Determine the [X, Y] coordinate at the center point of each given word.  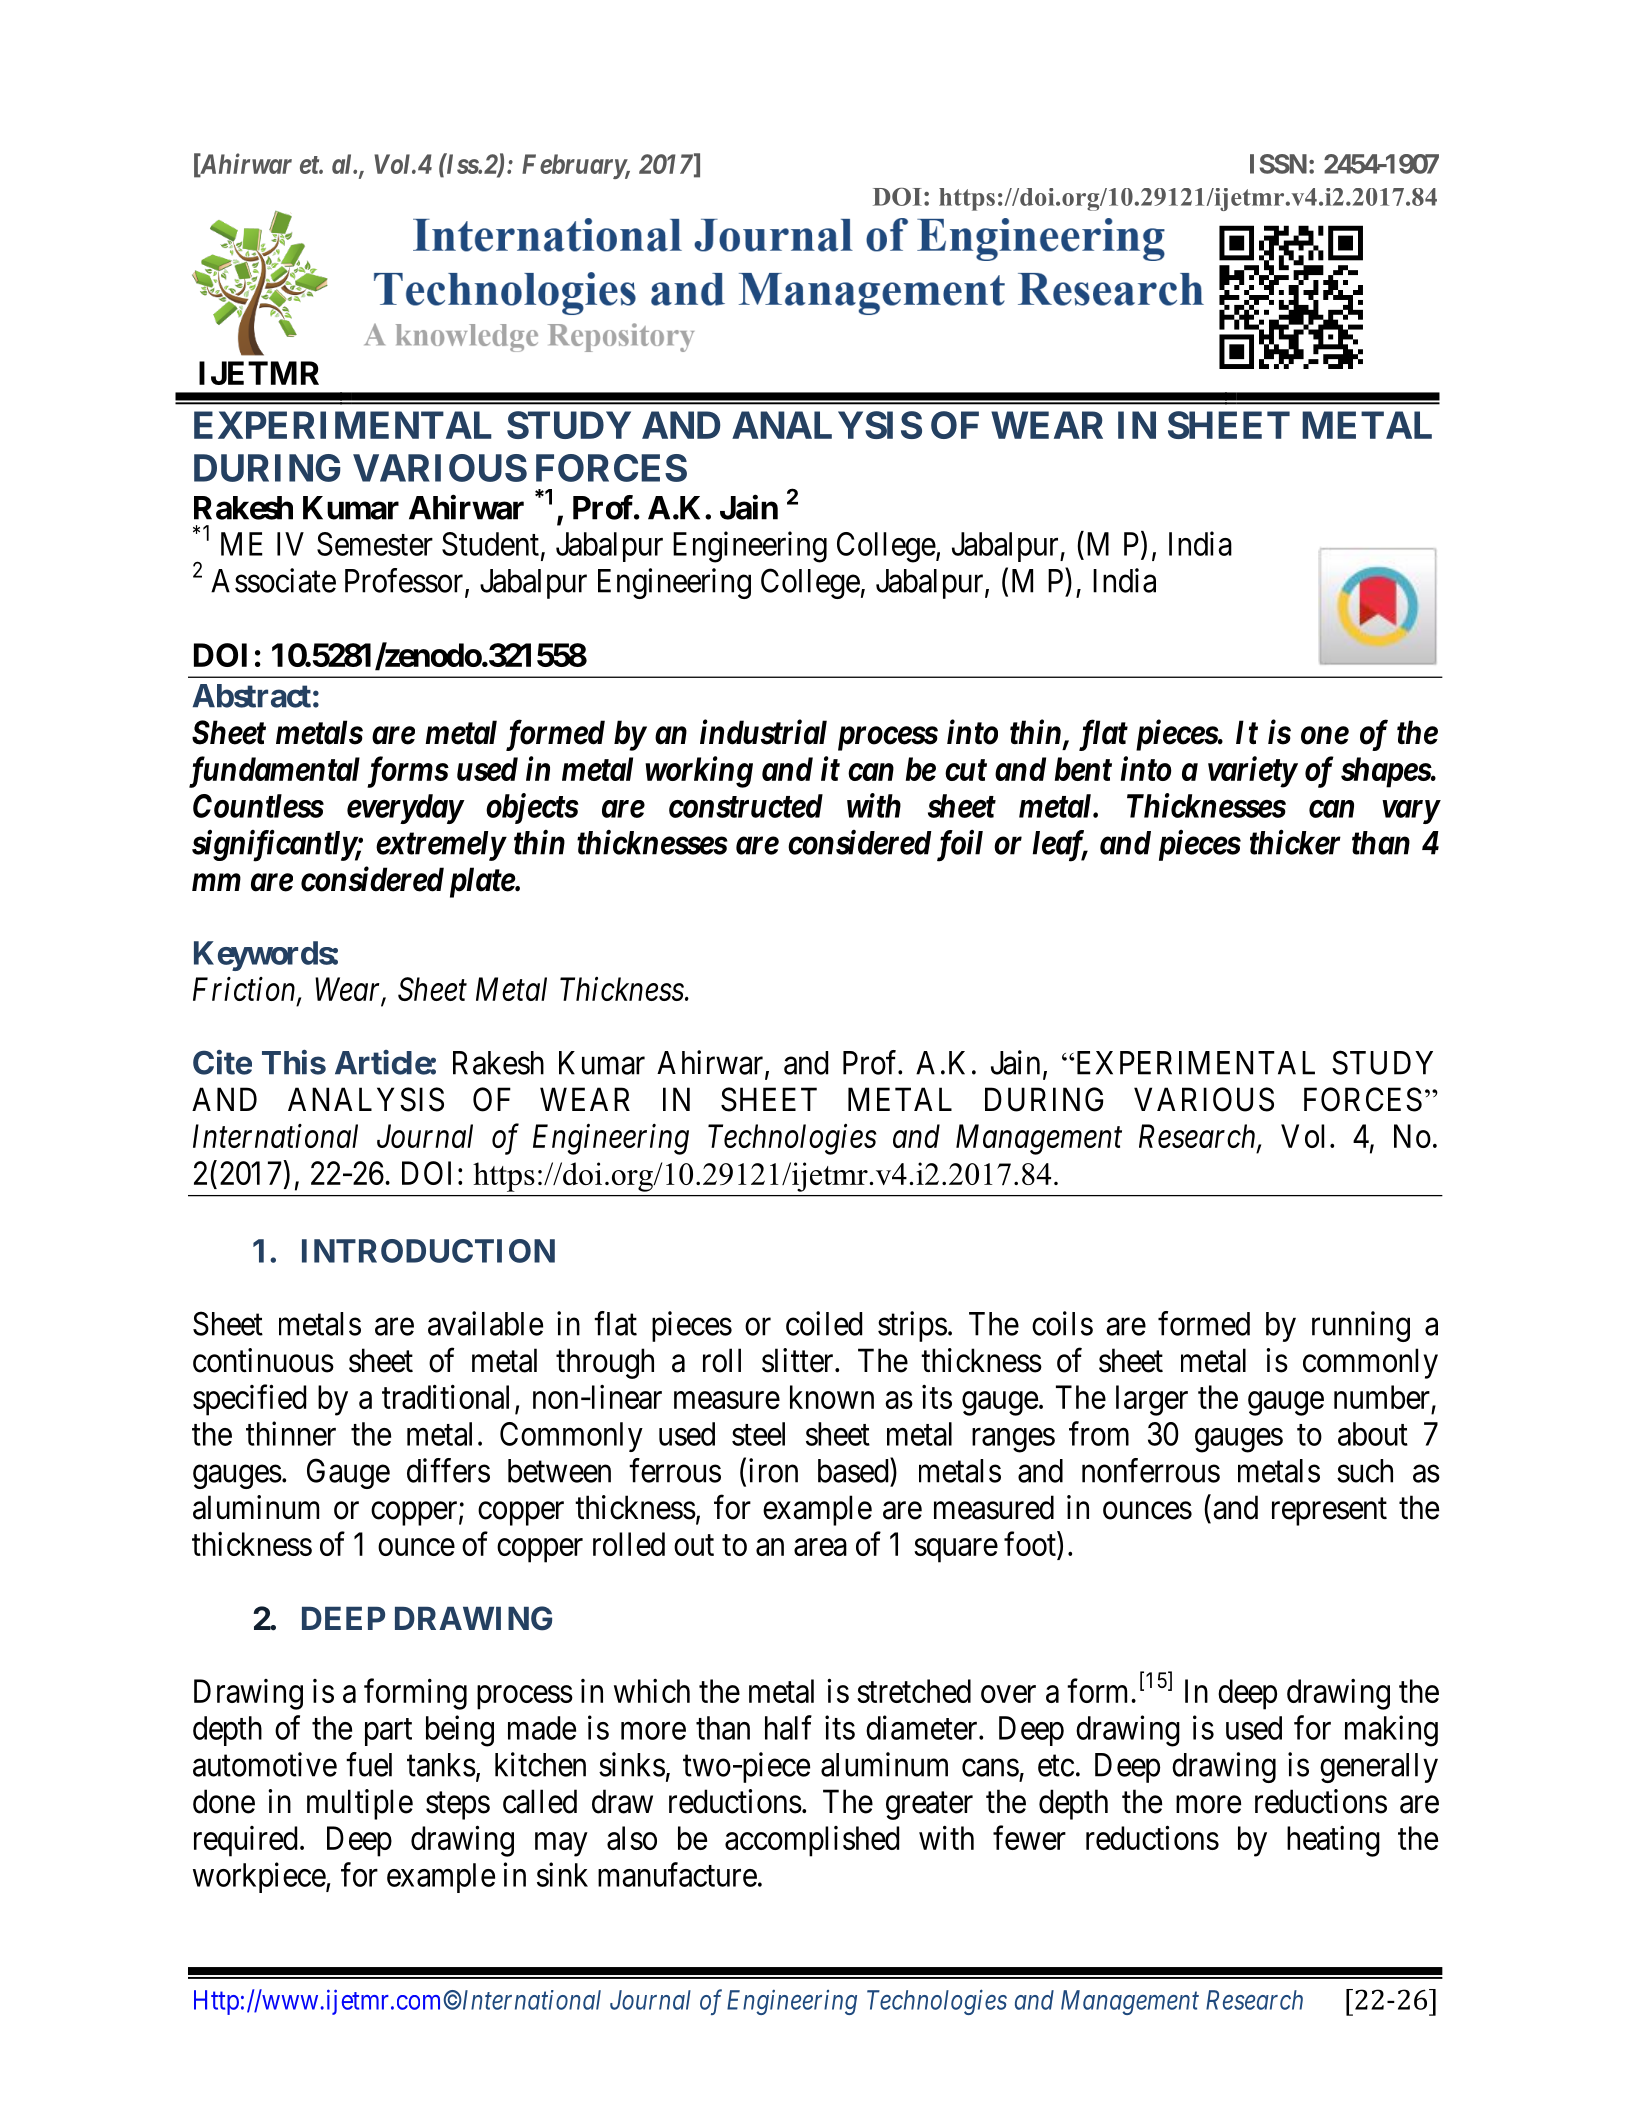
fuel [369, 1764]
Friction [245, 990]
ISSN [1278, 164]
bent [1083, 769]
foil [960, 845]
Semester [375, 544]
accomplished [812, 1841]
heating [1333, 1841]
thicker [1295, 842]
